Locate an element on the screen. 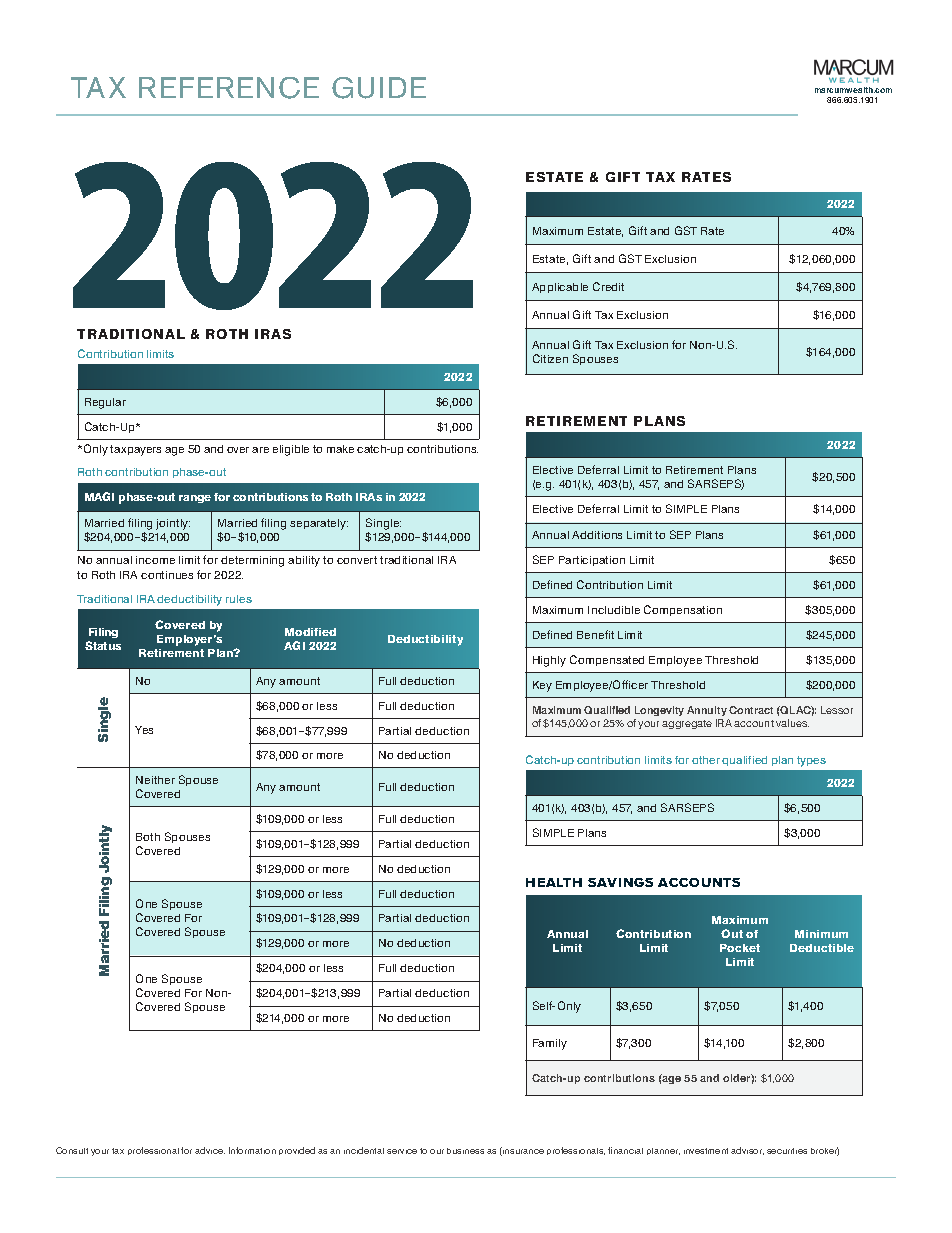 Image resolution: width=952 pixels, height=1233 pixels. Additions is located at coordinates (597, 535).
